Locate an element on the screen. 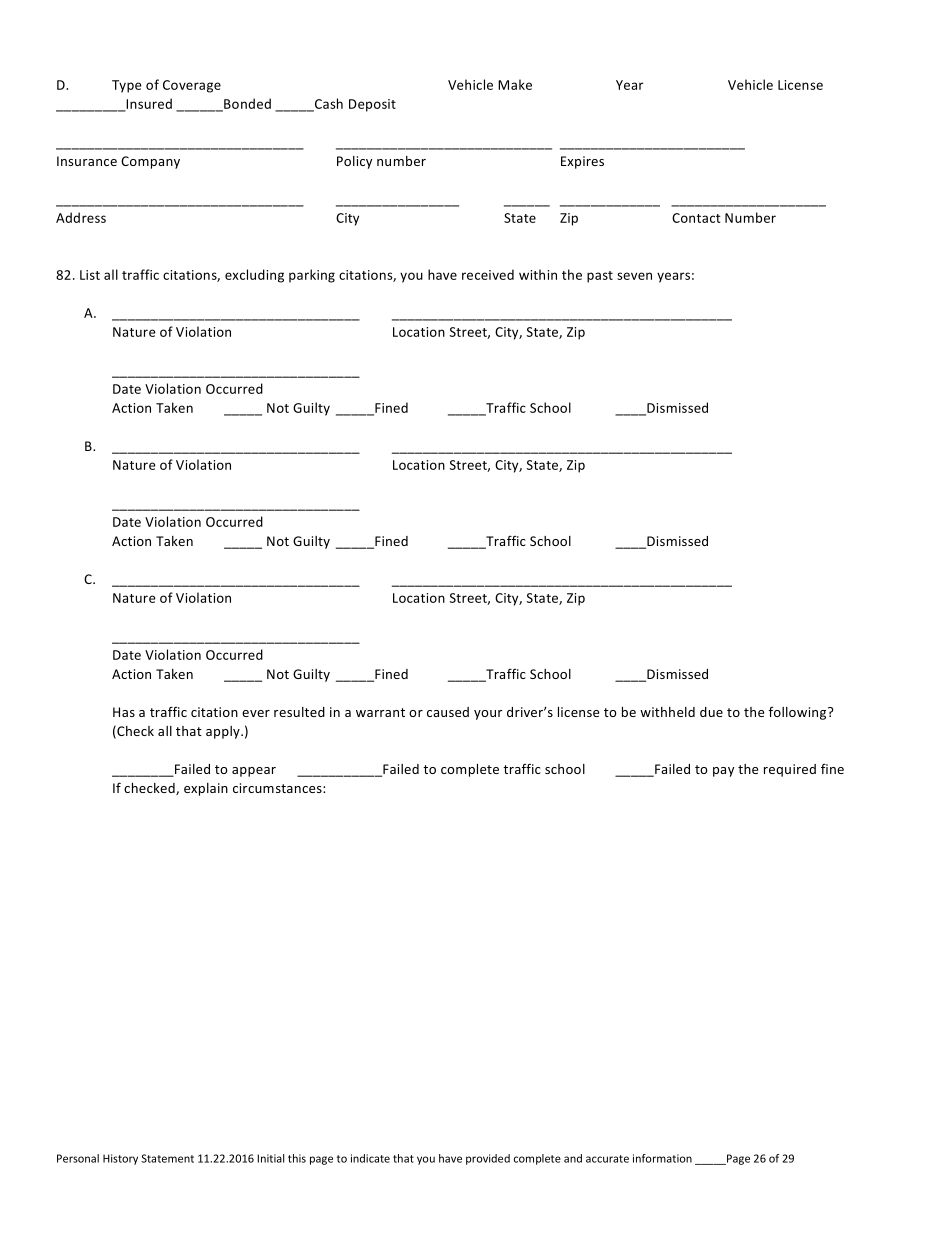  List is located at coordinates (90, 275).
